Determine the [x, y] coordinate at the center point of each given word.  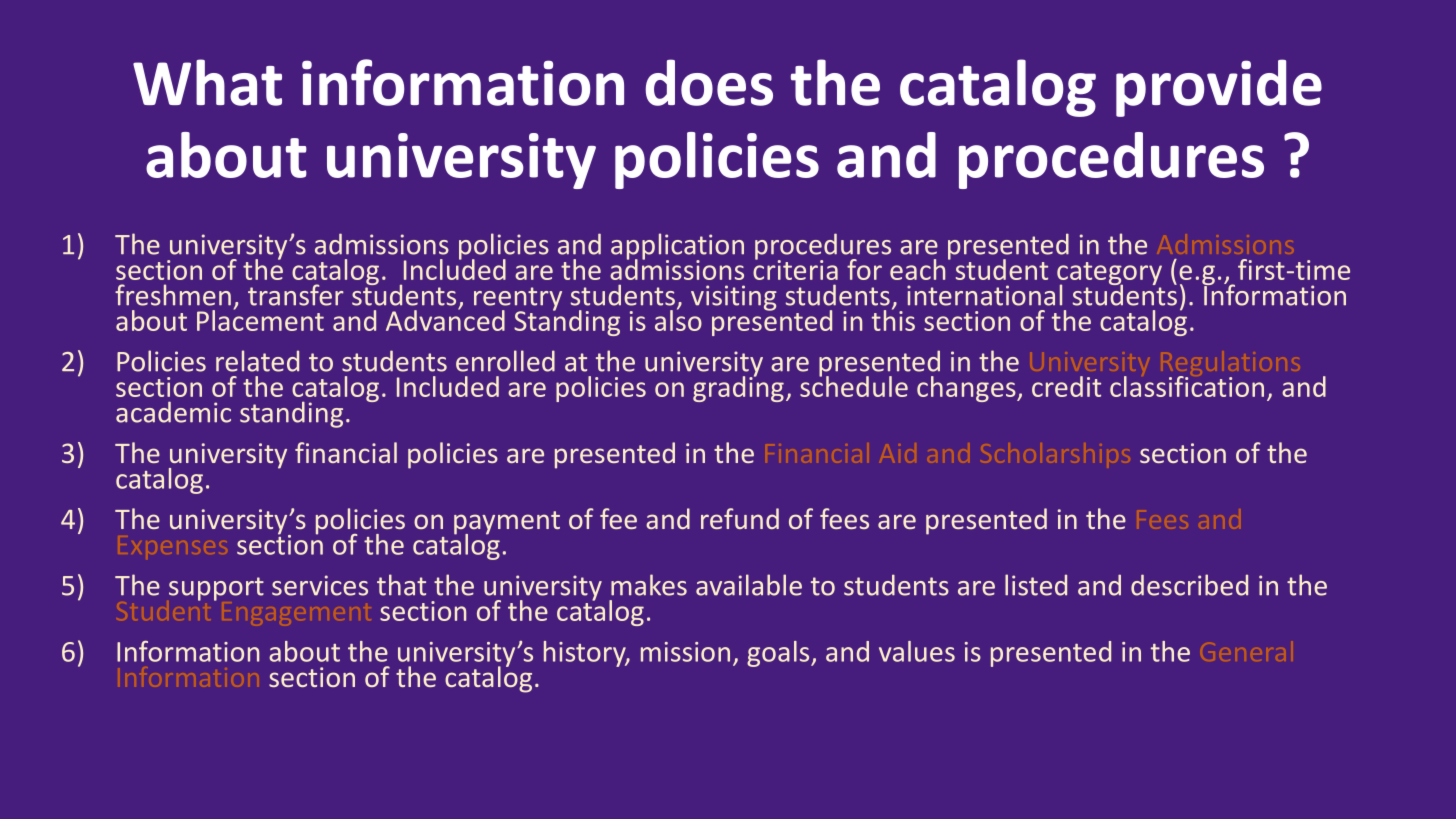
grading [738, 388]
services [320, 585]
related [257, 361]
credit [1066, 386]
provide [1219, 88]
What [207, 82]
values [917, 651]
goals [779, 654]
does [709, 82]
